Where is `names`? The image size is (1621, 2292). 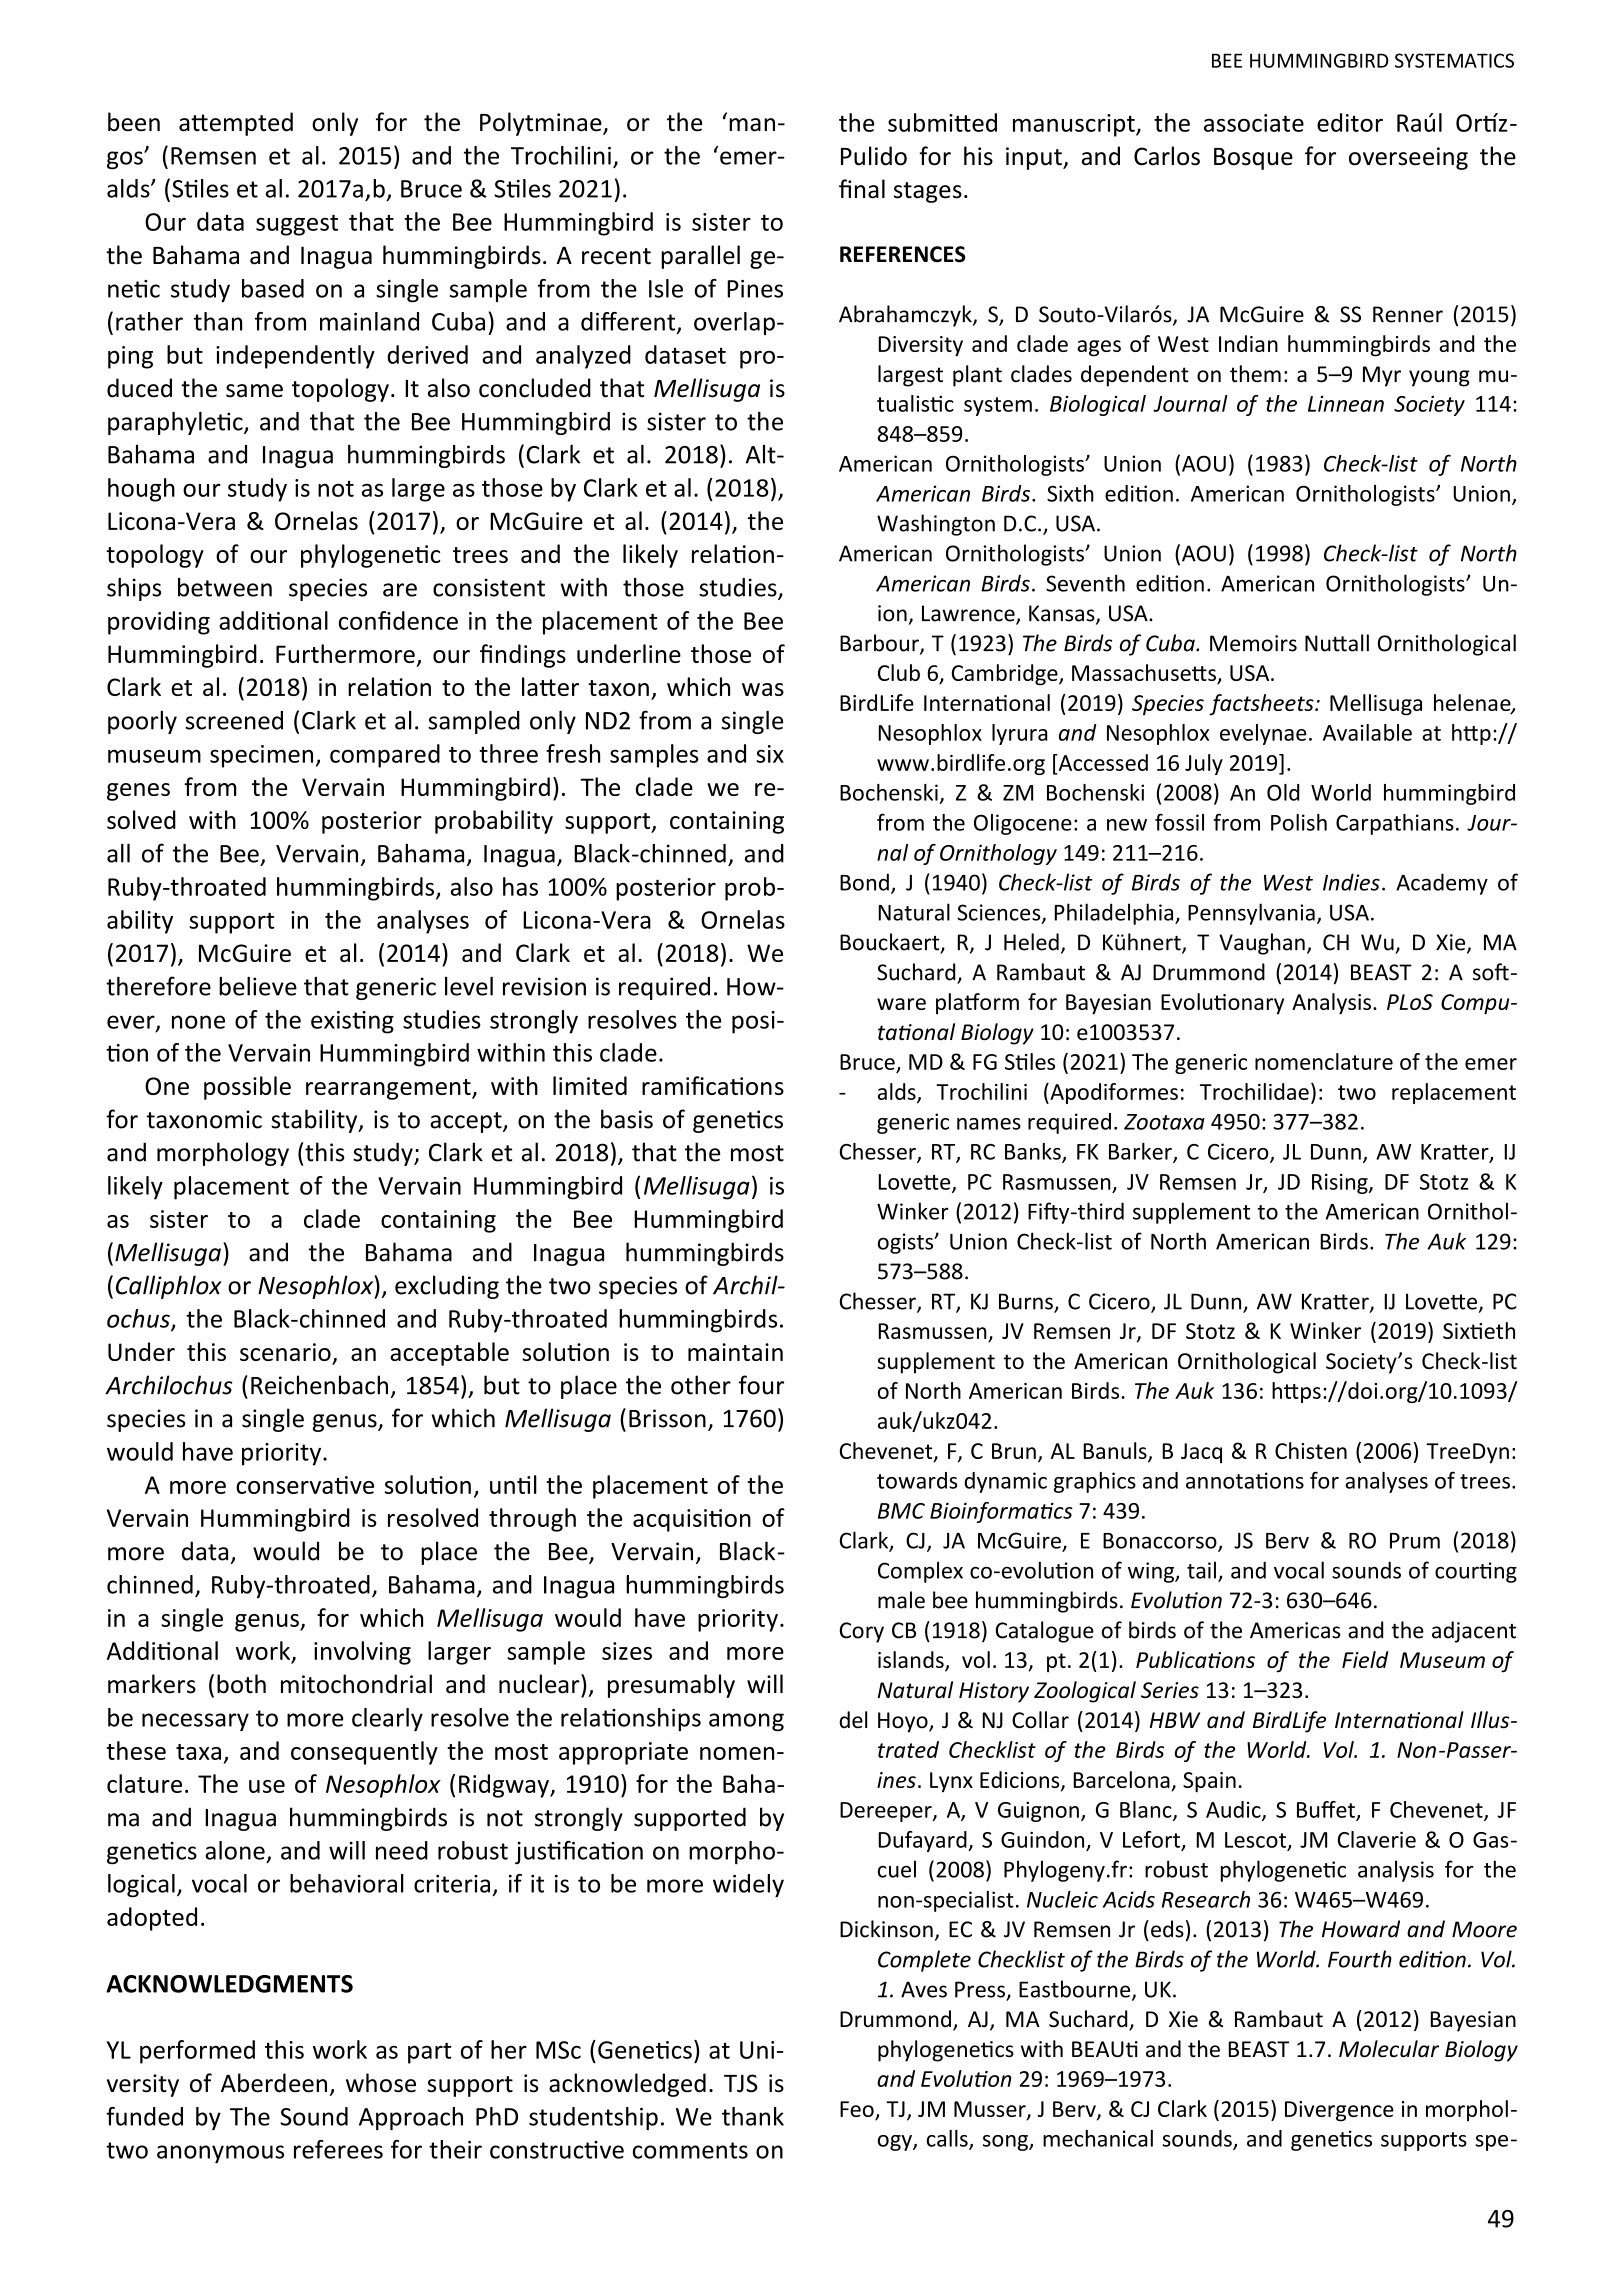 names is located at coordinates (989, 1124).
